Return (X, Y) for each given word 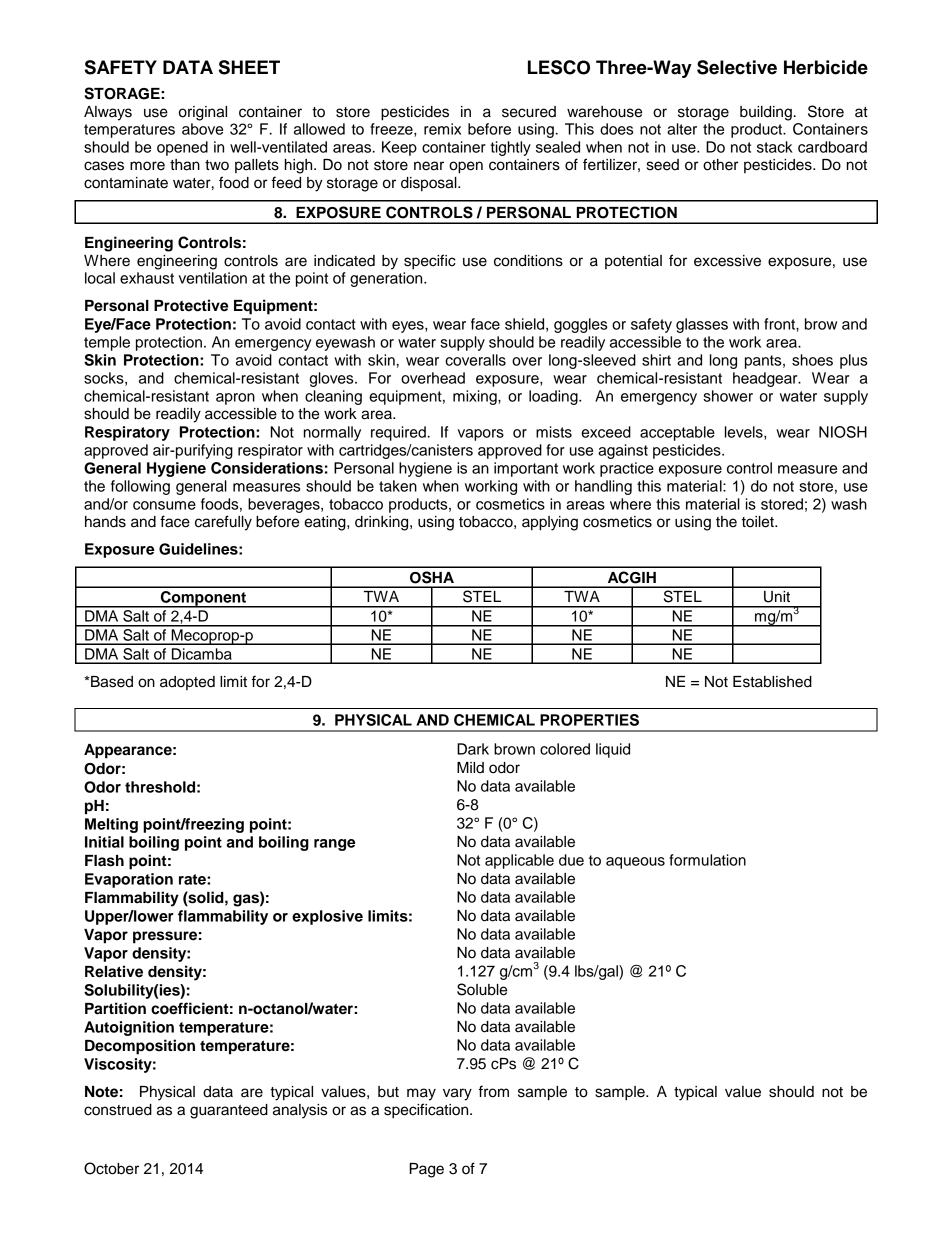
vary (457, 1094)
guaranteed (229, 1111)
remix (442, 129)
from (494, 1091)
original (203, 113)
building (766, 113)
